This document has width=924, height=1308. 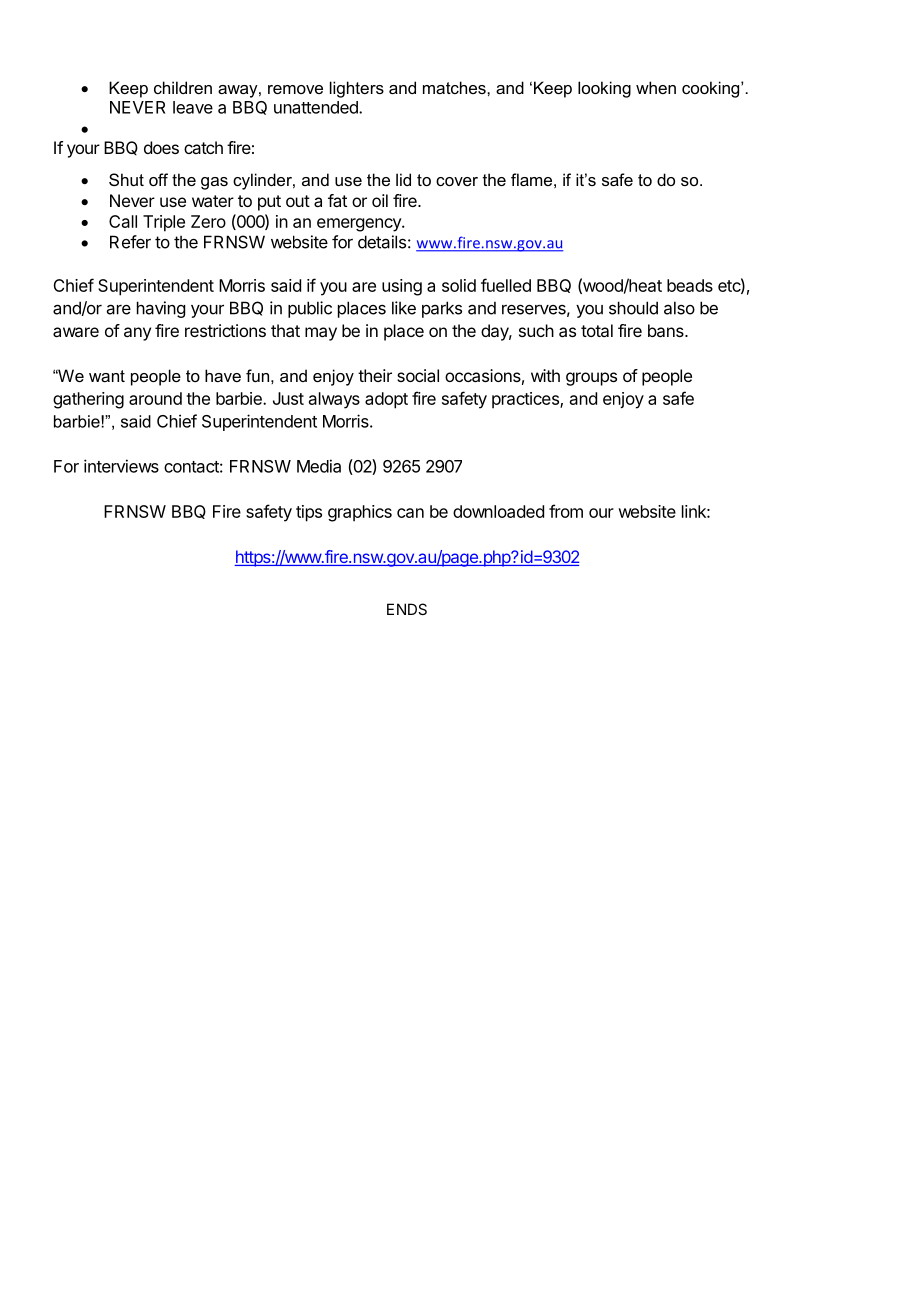 What do you see at coordinates (137, 334) in the document?
I see `any` at bounding box center [137, 334].
